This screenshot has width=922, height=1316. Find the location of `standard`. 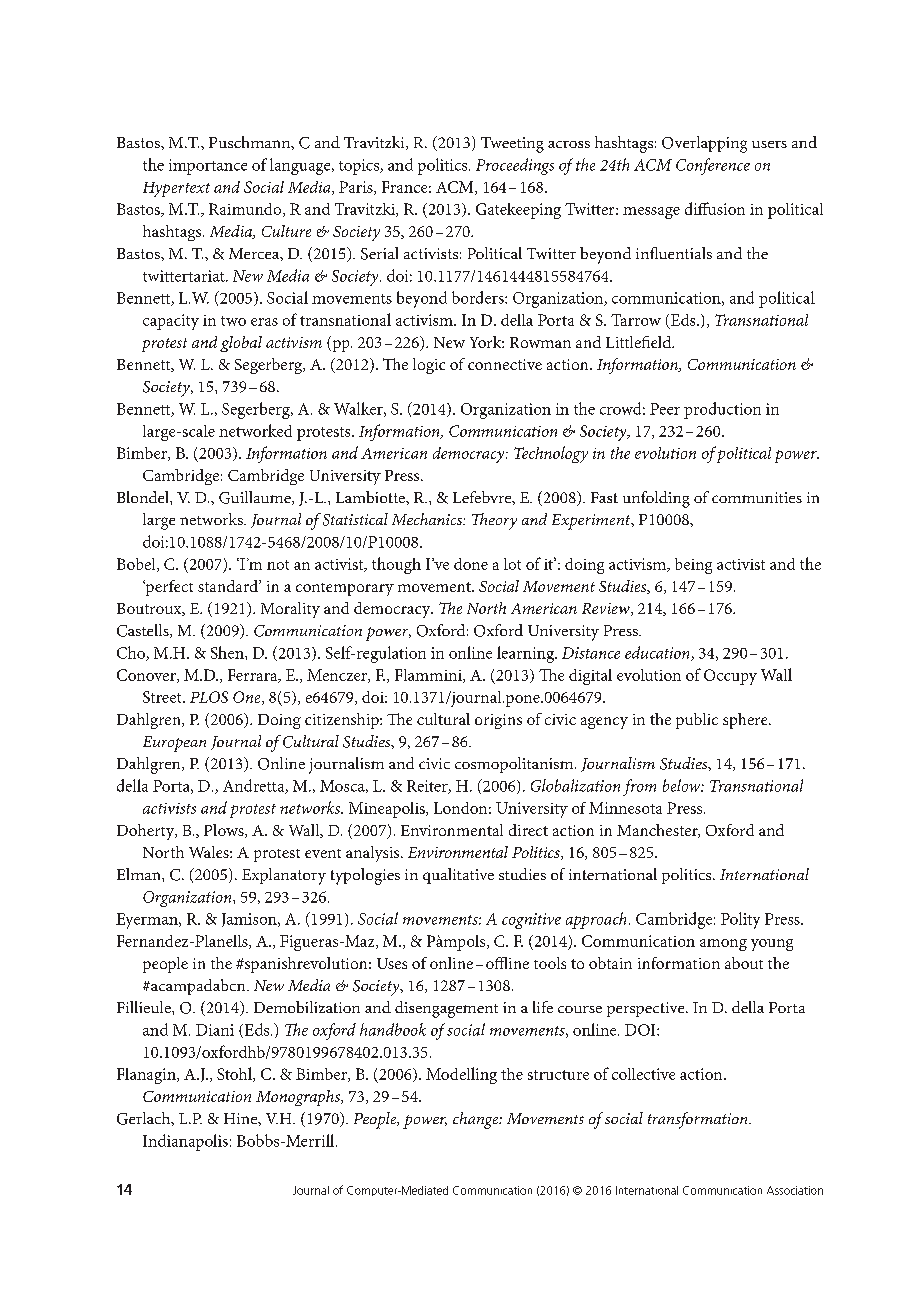

standard is located at coordinates (229, 586).
